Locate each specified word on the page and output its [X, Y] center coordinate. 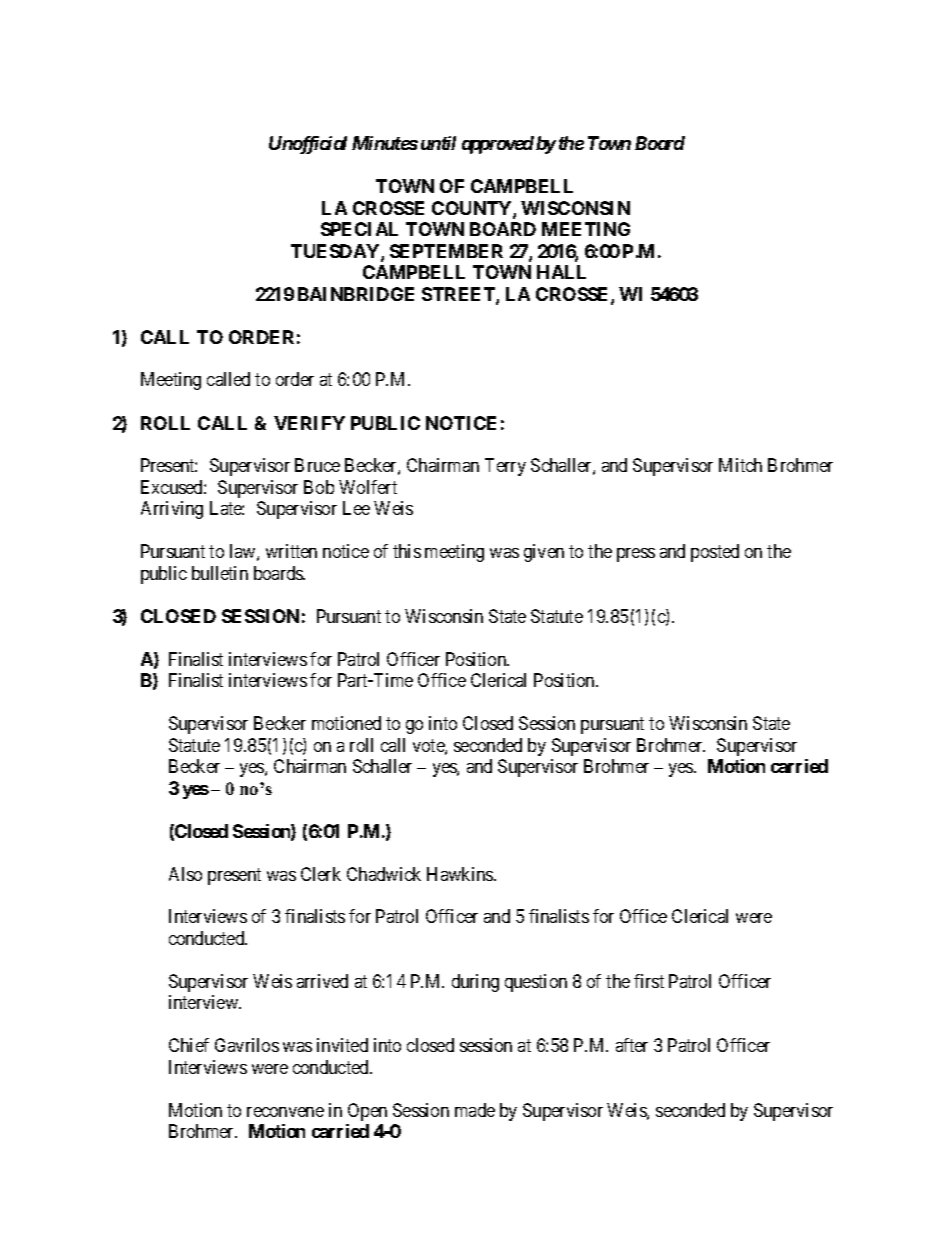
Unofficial [308, 145]
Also [185, 874]
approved [498, 145]
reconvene [285, 1112]
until [438, 143]
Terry [505, 467]
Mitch [740, 465]
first [649, 981]
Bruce [317, 465]
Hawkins [461, 874]
